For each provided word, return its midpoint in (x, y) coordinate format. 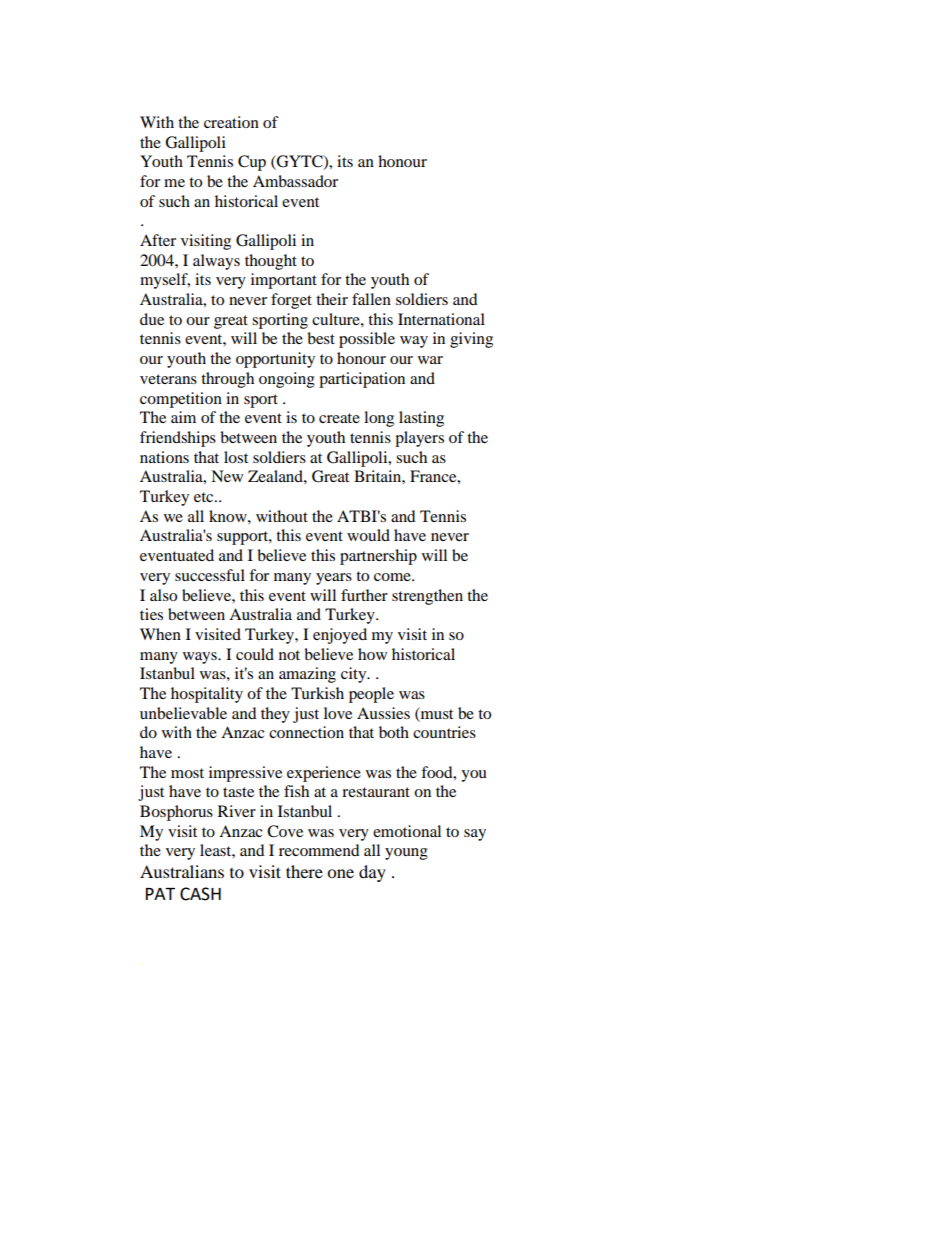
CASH (200, 894)
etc (205, 497)
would (368, 535)
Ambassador (295, 181)
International (441, 319)
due (152, 319)
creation (231, 122)
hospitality (207, 695)
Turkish (317, 693)
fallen (371, 299)
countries (444, 732)
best (321, 338)
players (419, 439)
